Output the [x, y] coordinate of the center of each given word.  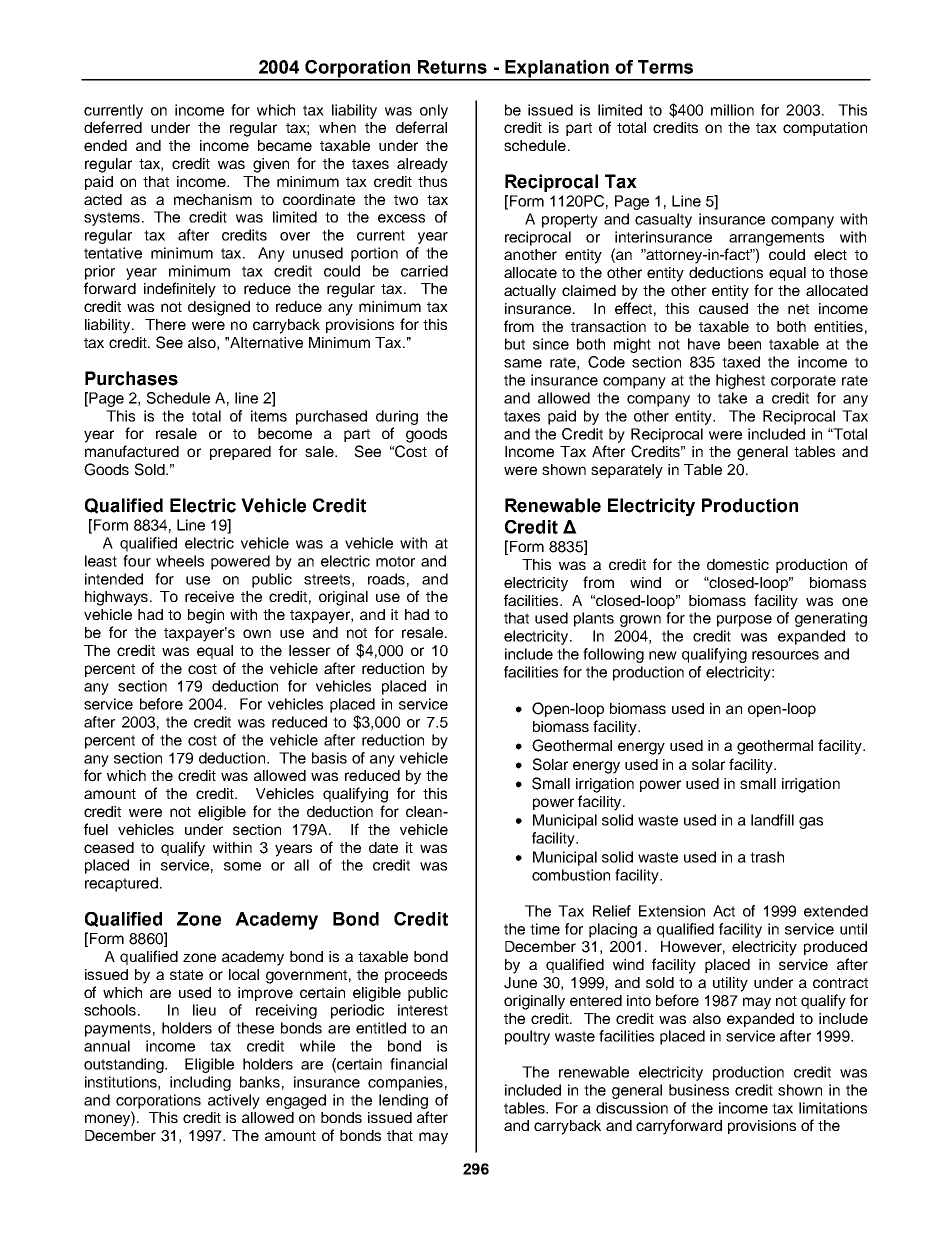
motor [395, 561]
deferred [113, 127]
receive [209, 596]
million [732, 110]
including [200, 1083]
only [434, 111]
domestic [738, 564]
